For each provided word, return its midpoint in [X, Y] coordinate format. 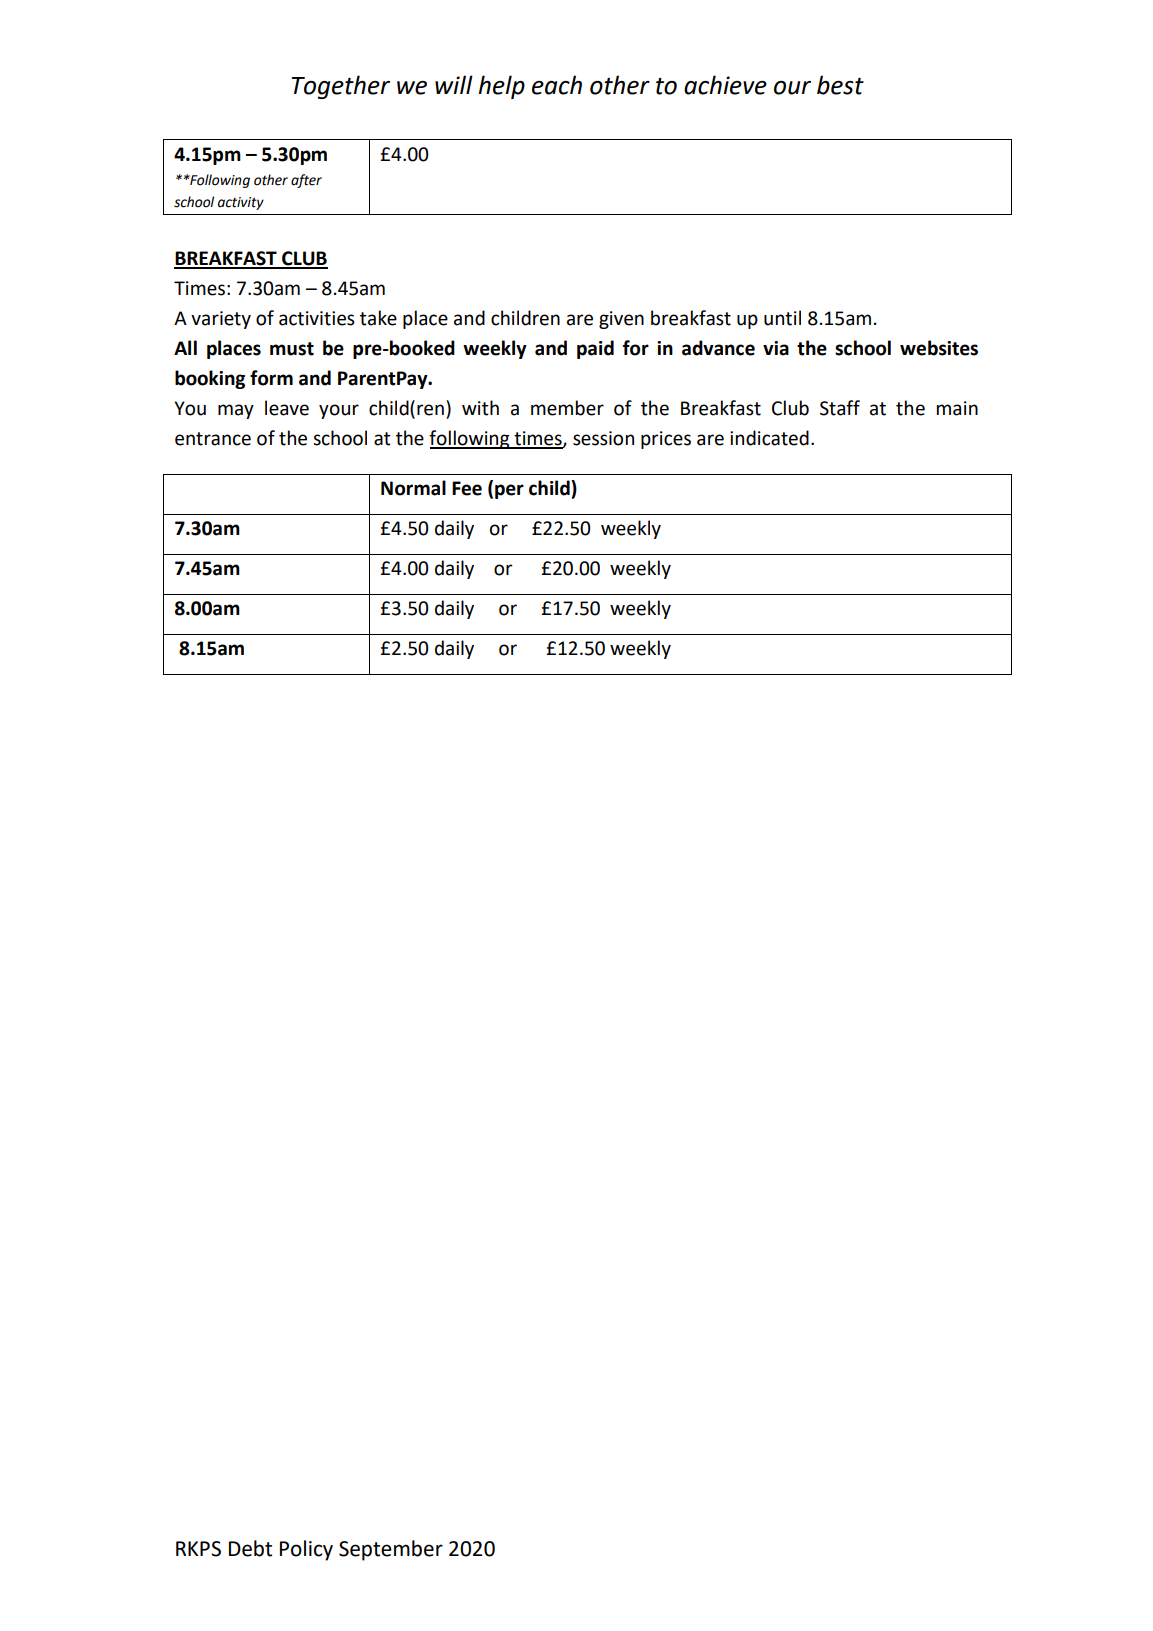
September [391, 1550]
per [509, 491]
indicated [769, 438]
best [840, 85]
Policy [306, 1550]
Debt [250, 1548]
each [557, 85]
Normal [413, 488]
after [306, 181]
